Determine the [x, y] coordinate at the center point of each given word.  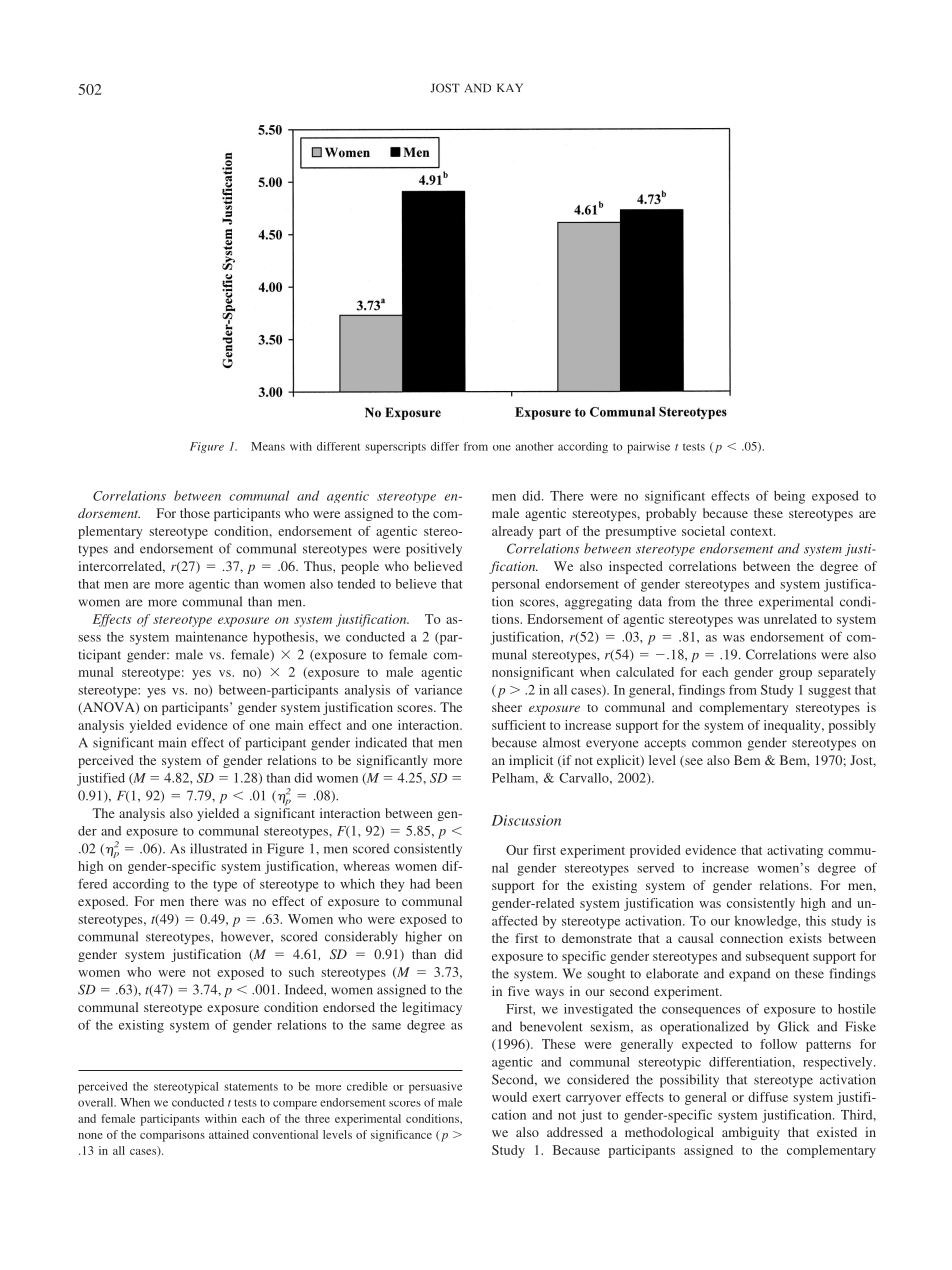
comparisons [172, 1136]
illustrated [218, 848]
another [535, 446]
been [449, 884]
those [195, 513]
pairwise [648, 448]
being [789, 497]
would [509, 1097]
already [513, 532]
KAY [510, 87]
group [795, 675]
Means [268, 446]
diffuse [768, 1097]
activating [795, 851]
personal [516, 585]
